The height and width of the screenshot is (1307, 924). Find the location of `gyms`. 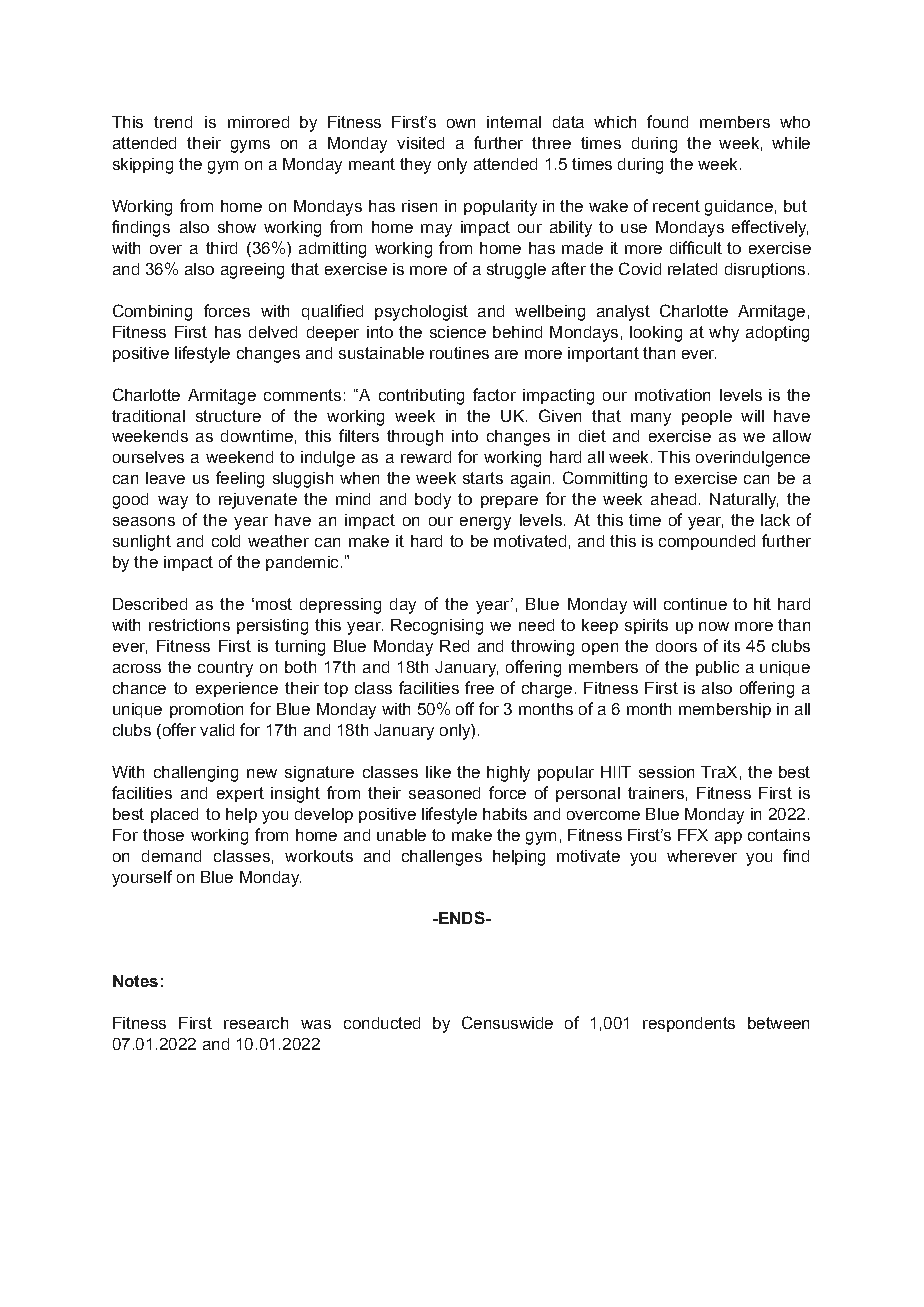

gyms is located at coordinates (250, 146).
